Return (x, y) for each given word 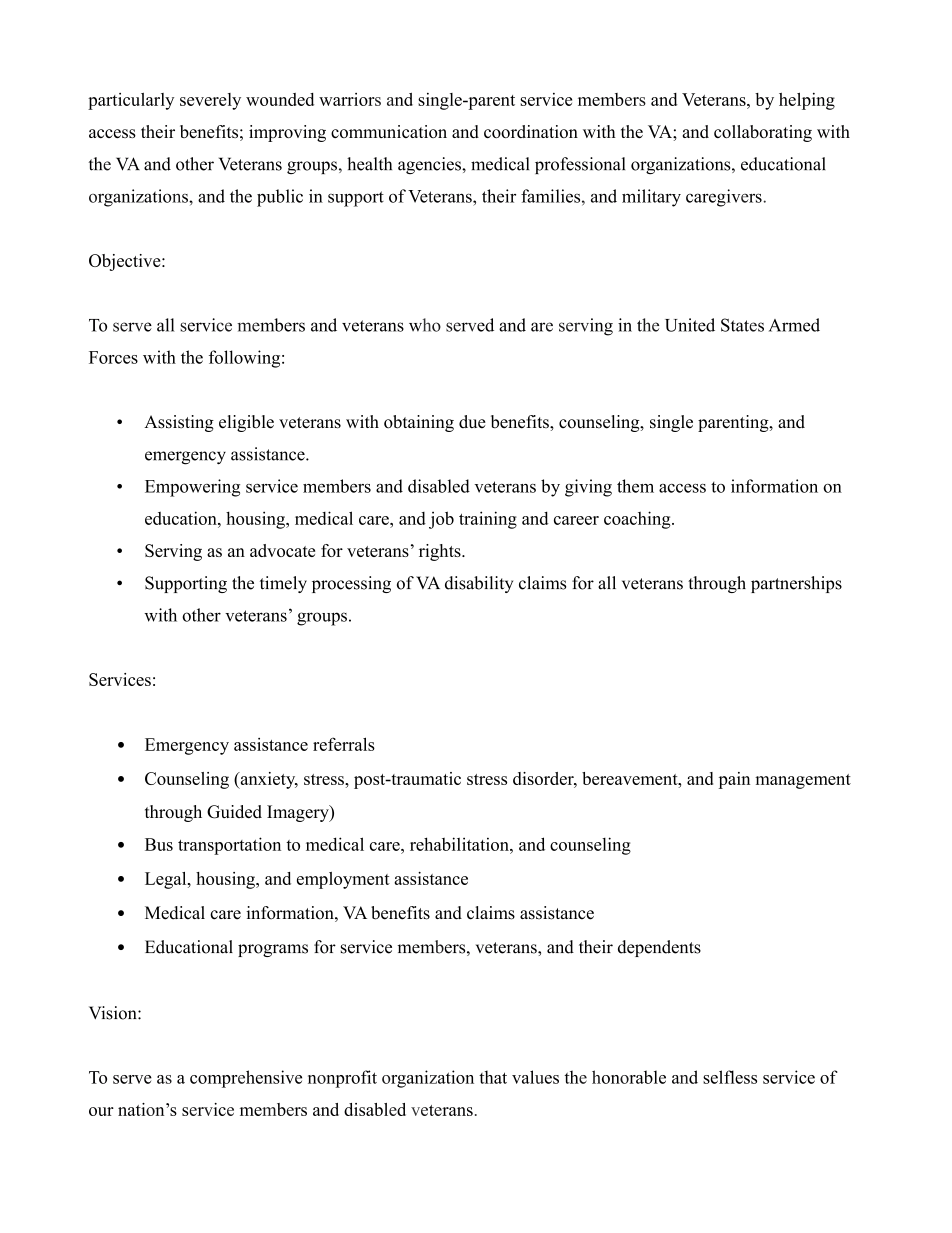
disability (479, 584)
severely (210, 101)
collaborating (763, 133)
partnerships (796, 584)
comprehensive (246, 1079)
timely (283, 584)
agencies (430, 165)
